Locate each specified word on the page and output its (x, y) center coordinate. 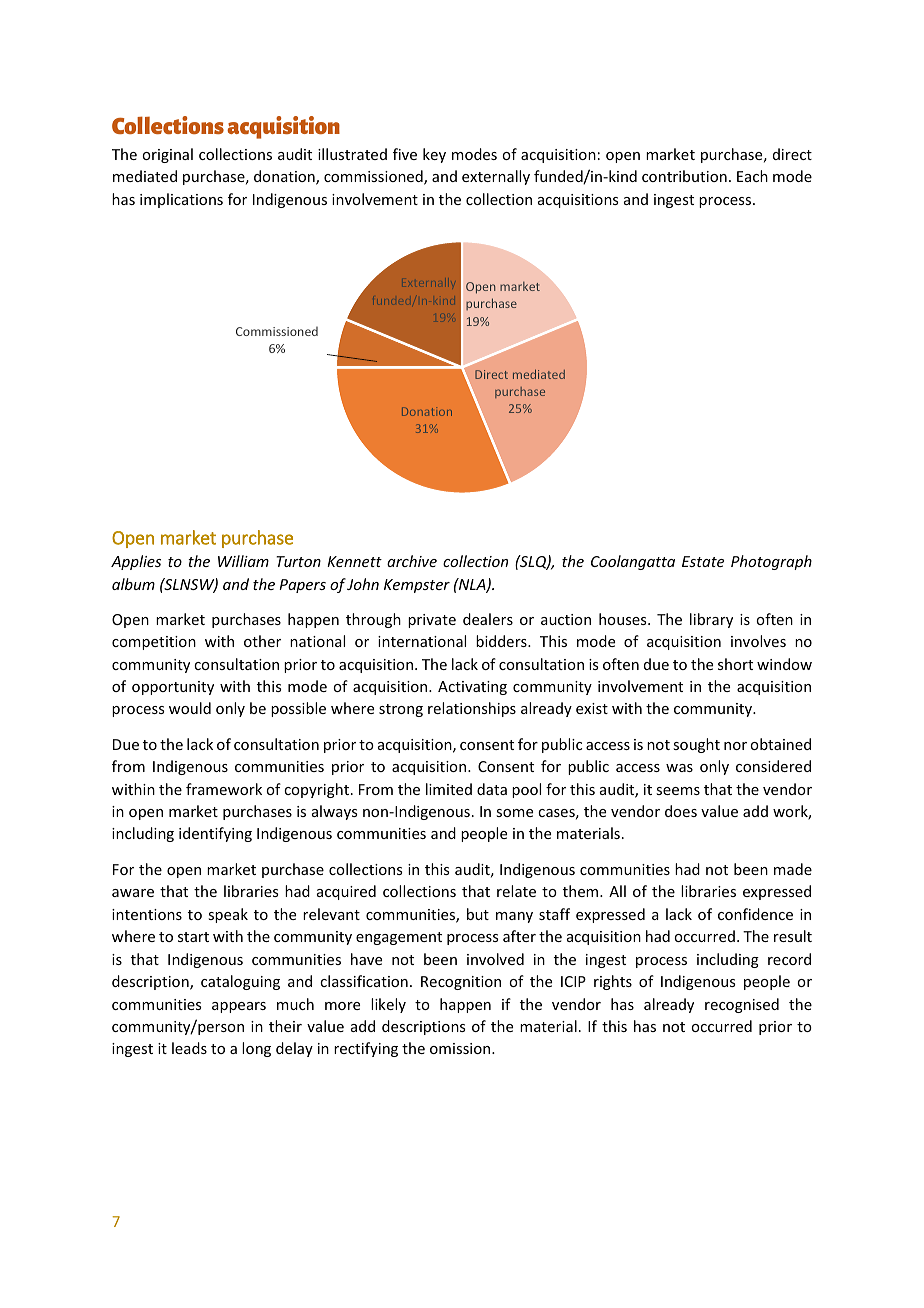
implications (181, 200)
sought (696, 745)
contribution (684, 176)
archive (412, 561)
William (243, 561)
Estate (703, 561)
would (190, 708)
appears (239, 1007)
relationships (472, 709)
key (434, 155)
